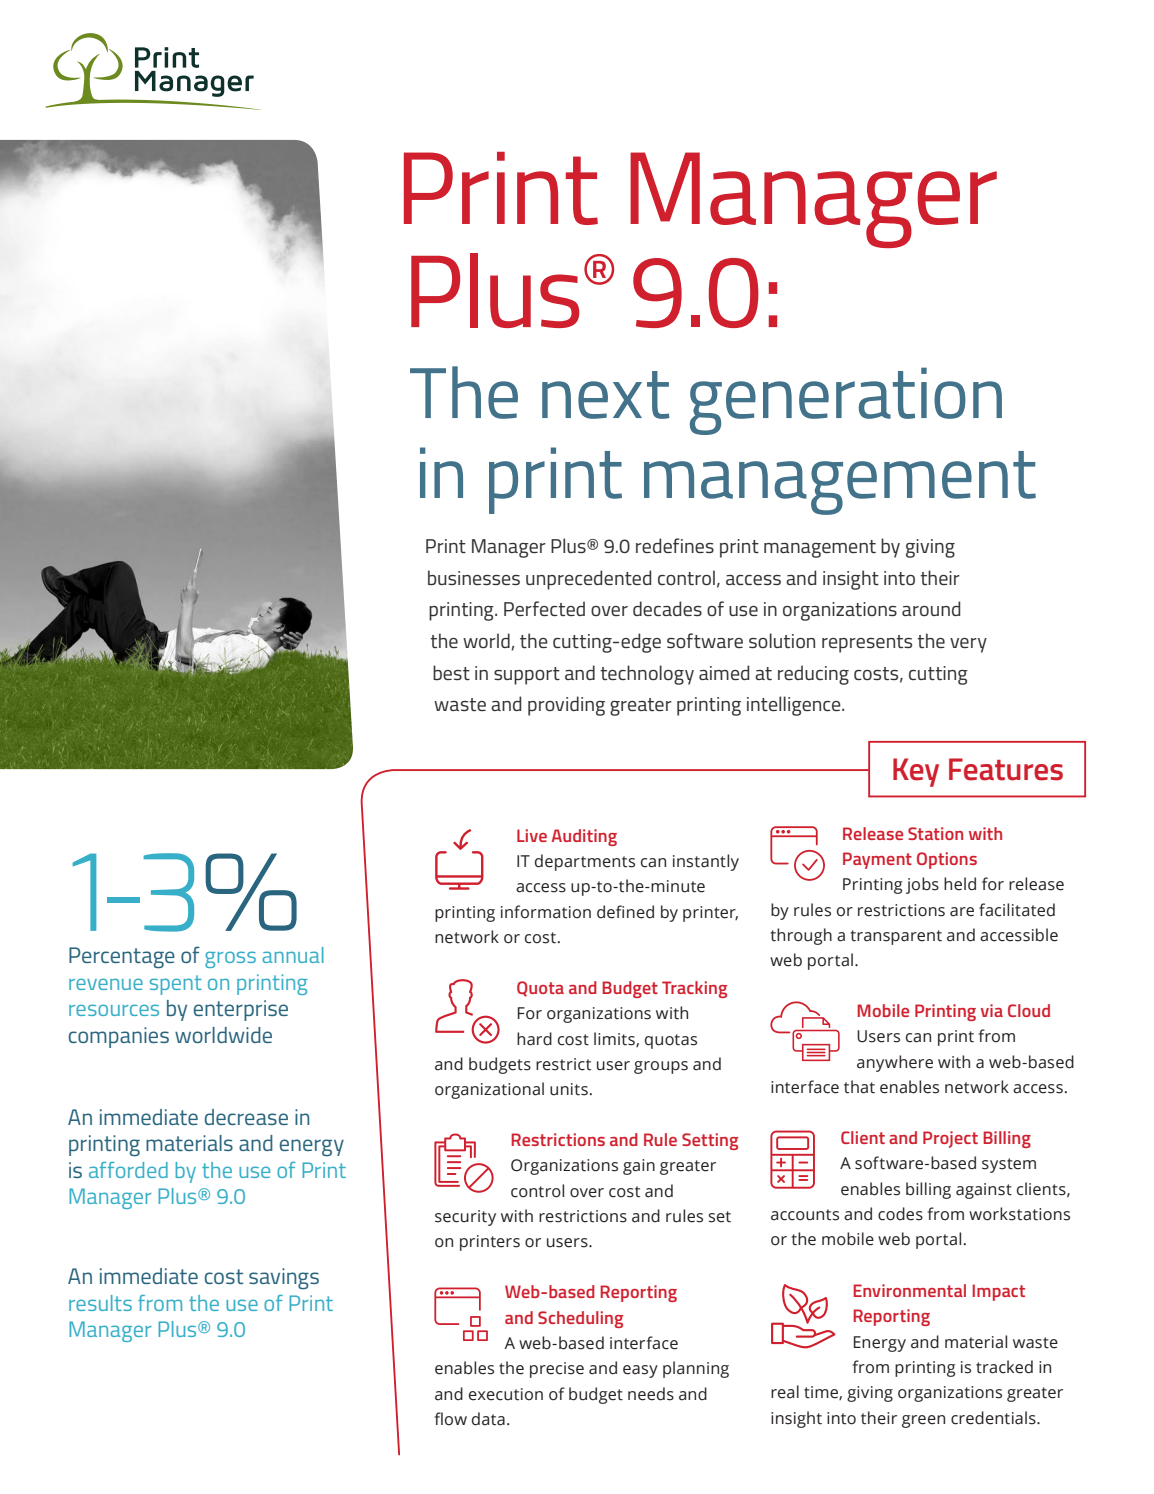 Image resolution: width=1154 pixels, height=1494 pixels. I want to click on next, so click(606, 395).
